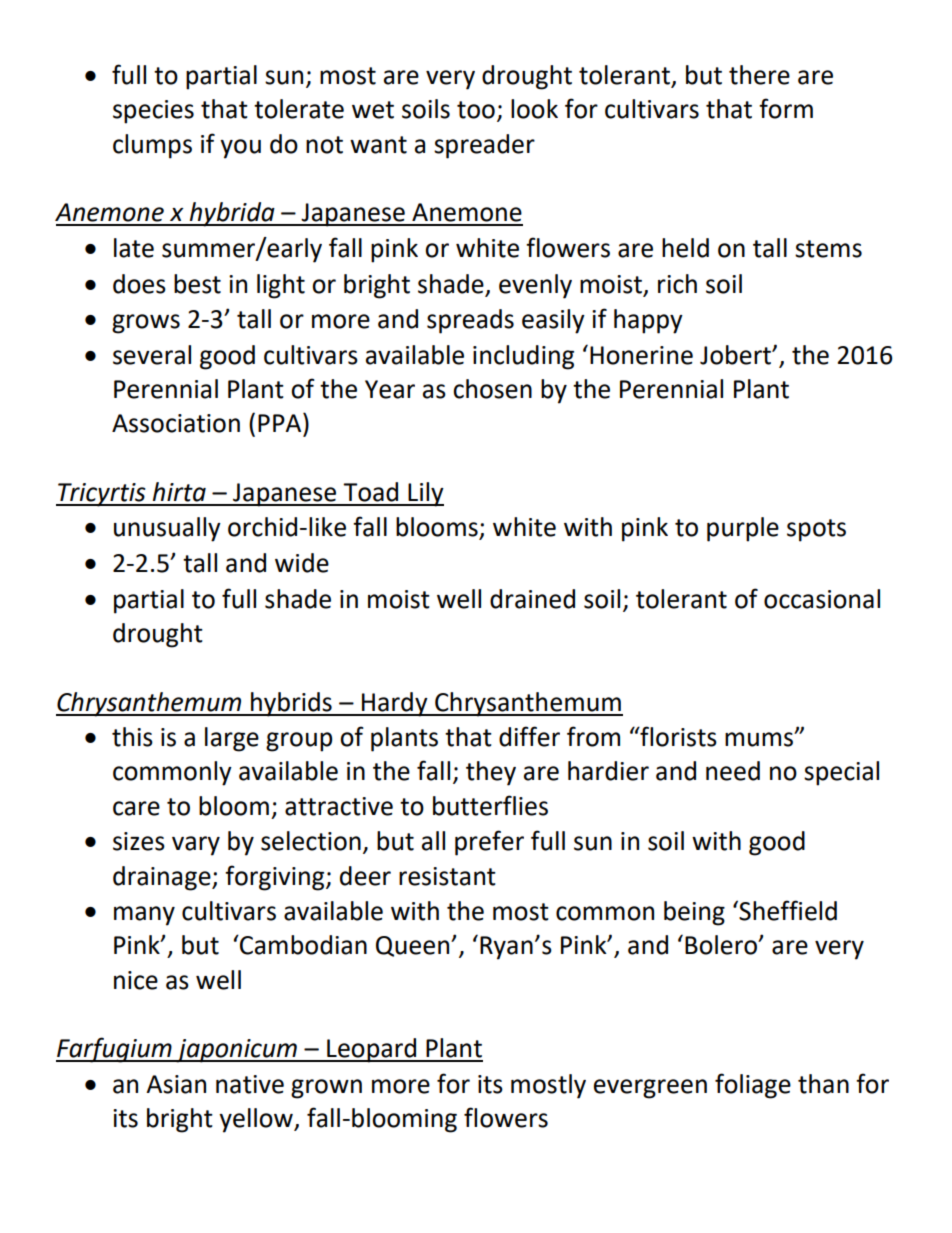  What do you see at coordinates (240, 149) in the image?
I see `you` at bounding box center [240, 149].
